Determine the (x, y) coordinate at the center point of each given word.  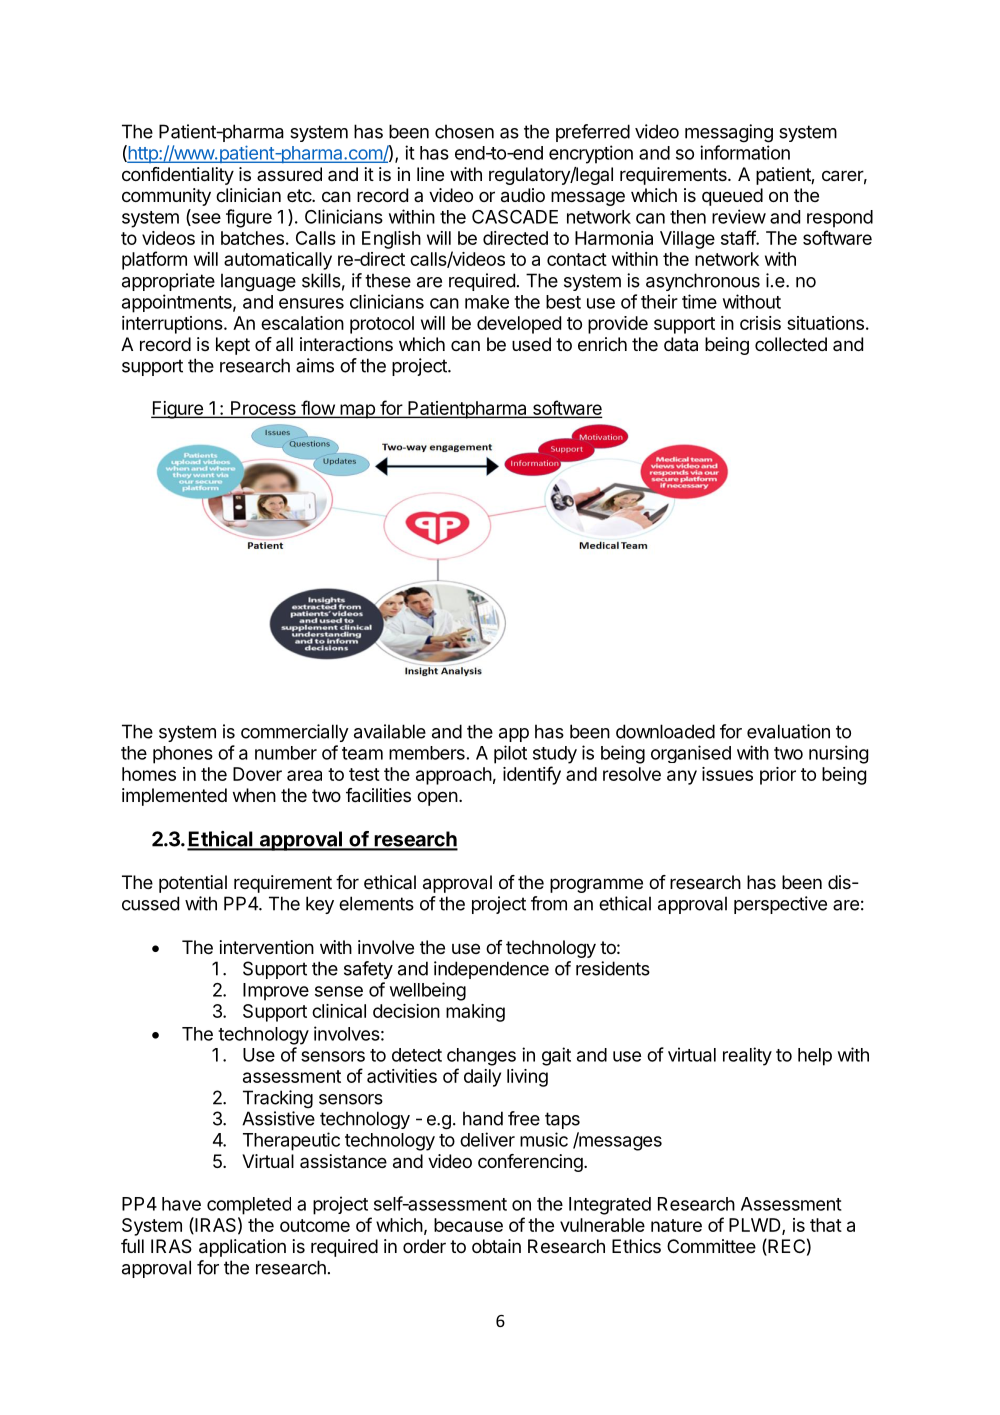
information (745, 152)
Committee (711, 1246)
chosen (464, 131)
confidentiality (178, 176)
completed (249, 1206)
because (468, 1225)
